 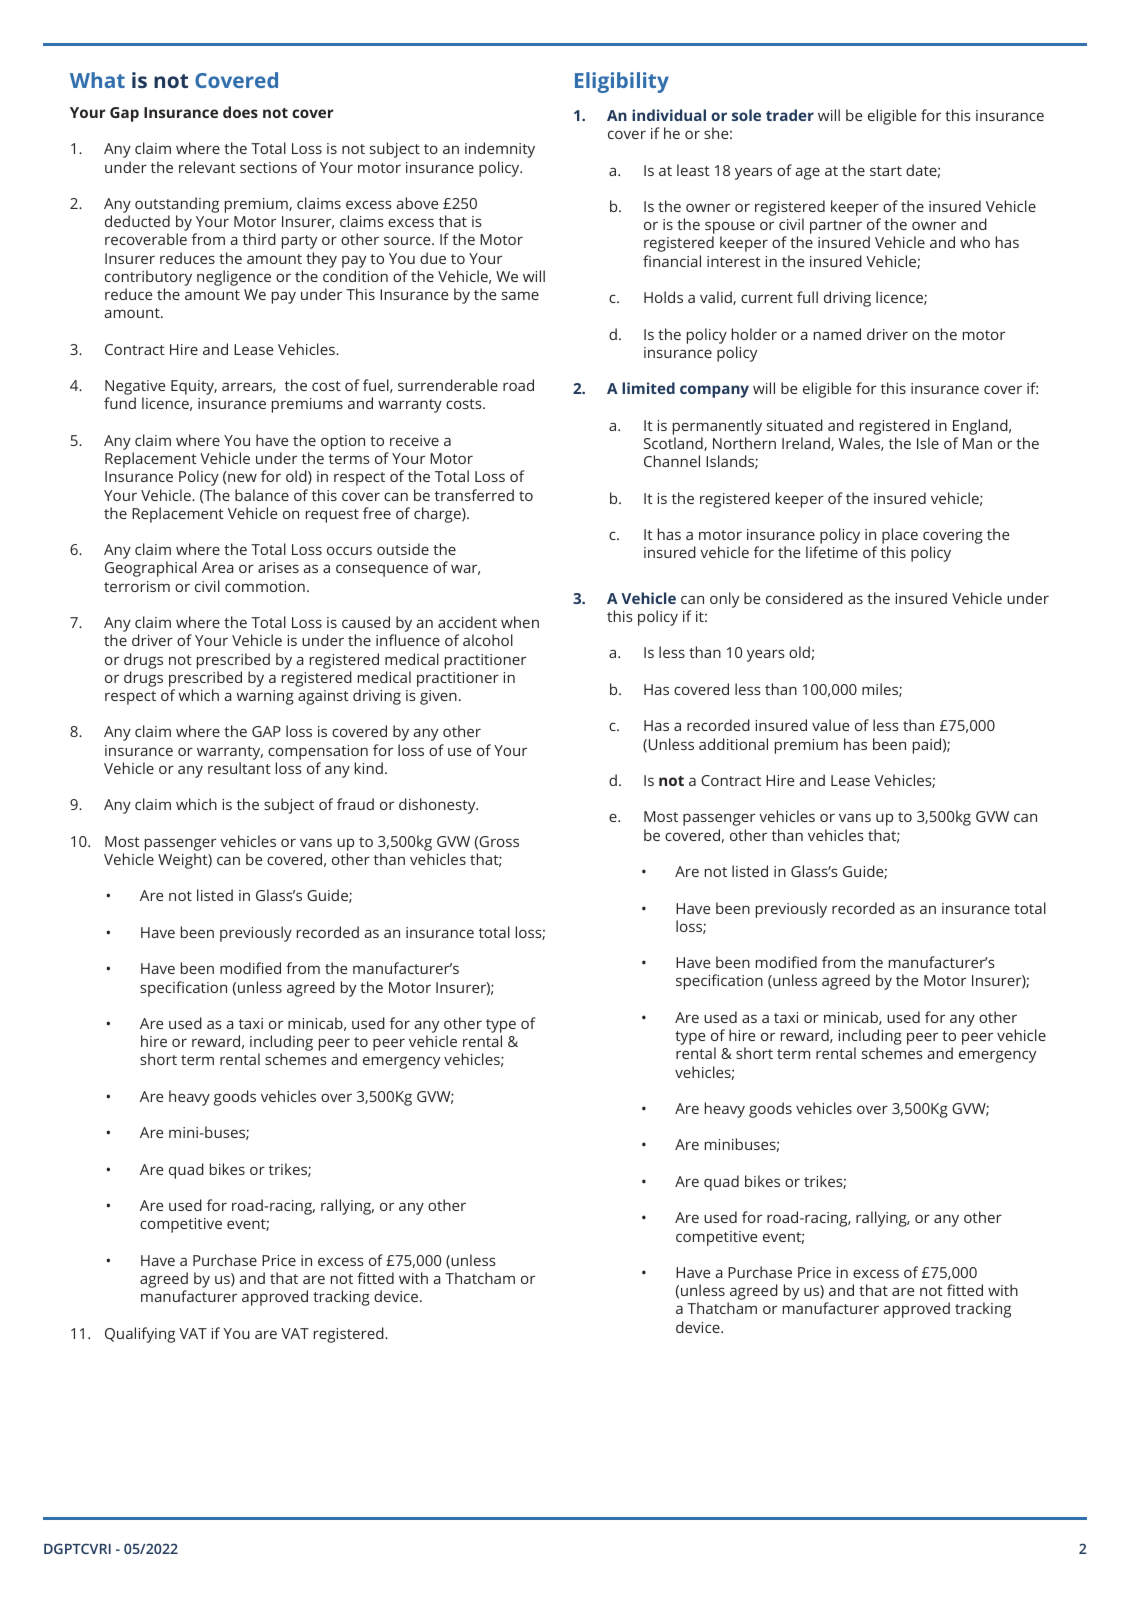 What do you see at coordinates (886, 171) in the screenshot?
I see `start` at bounding box center [886, 171].
